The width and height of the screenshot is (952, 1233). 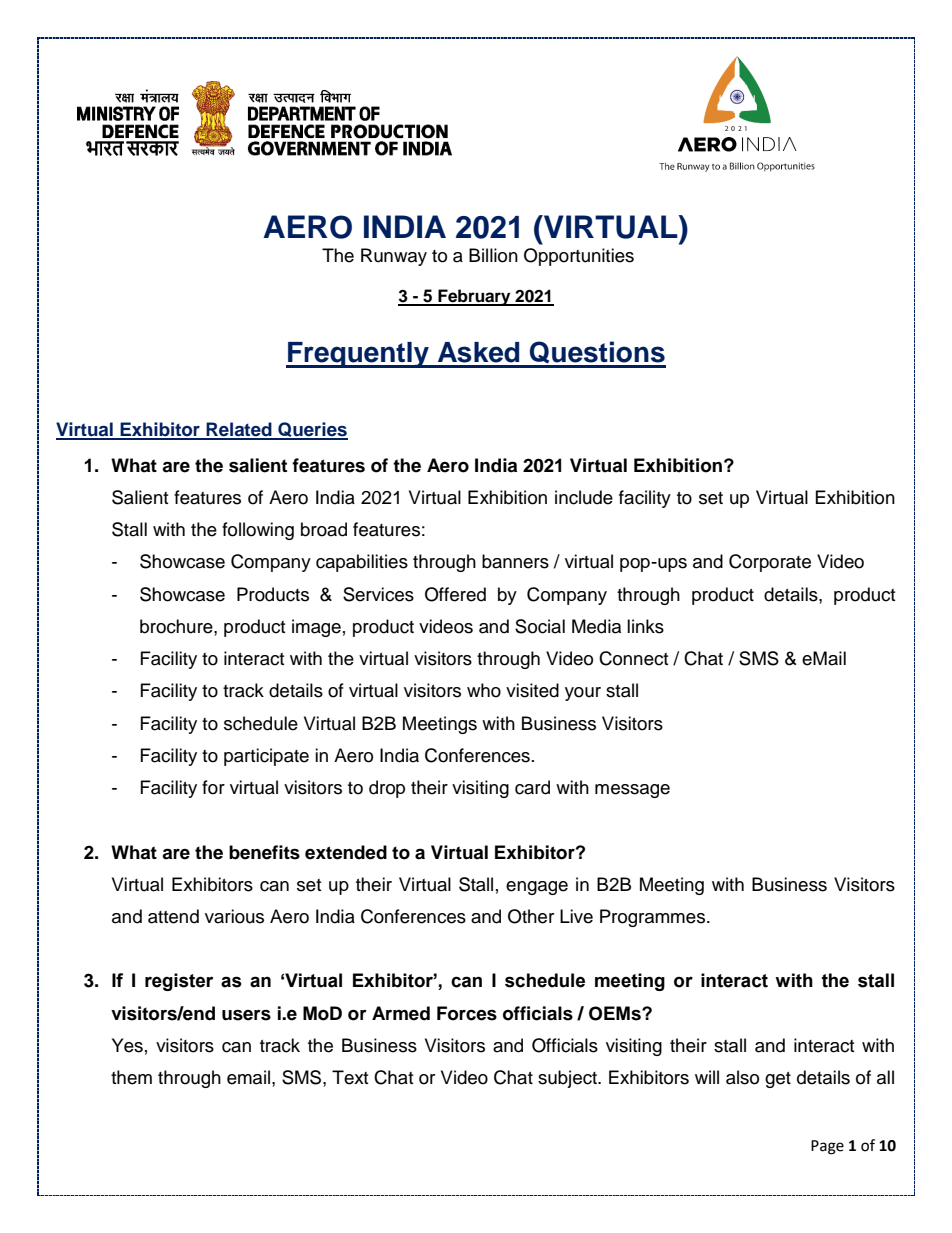 What do you see at coordinates (131, 1077) in the screenshot?
I see `them` at bounding box center [131, 1077].
